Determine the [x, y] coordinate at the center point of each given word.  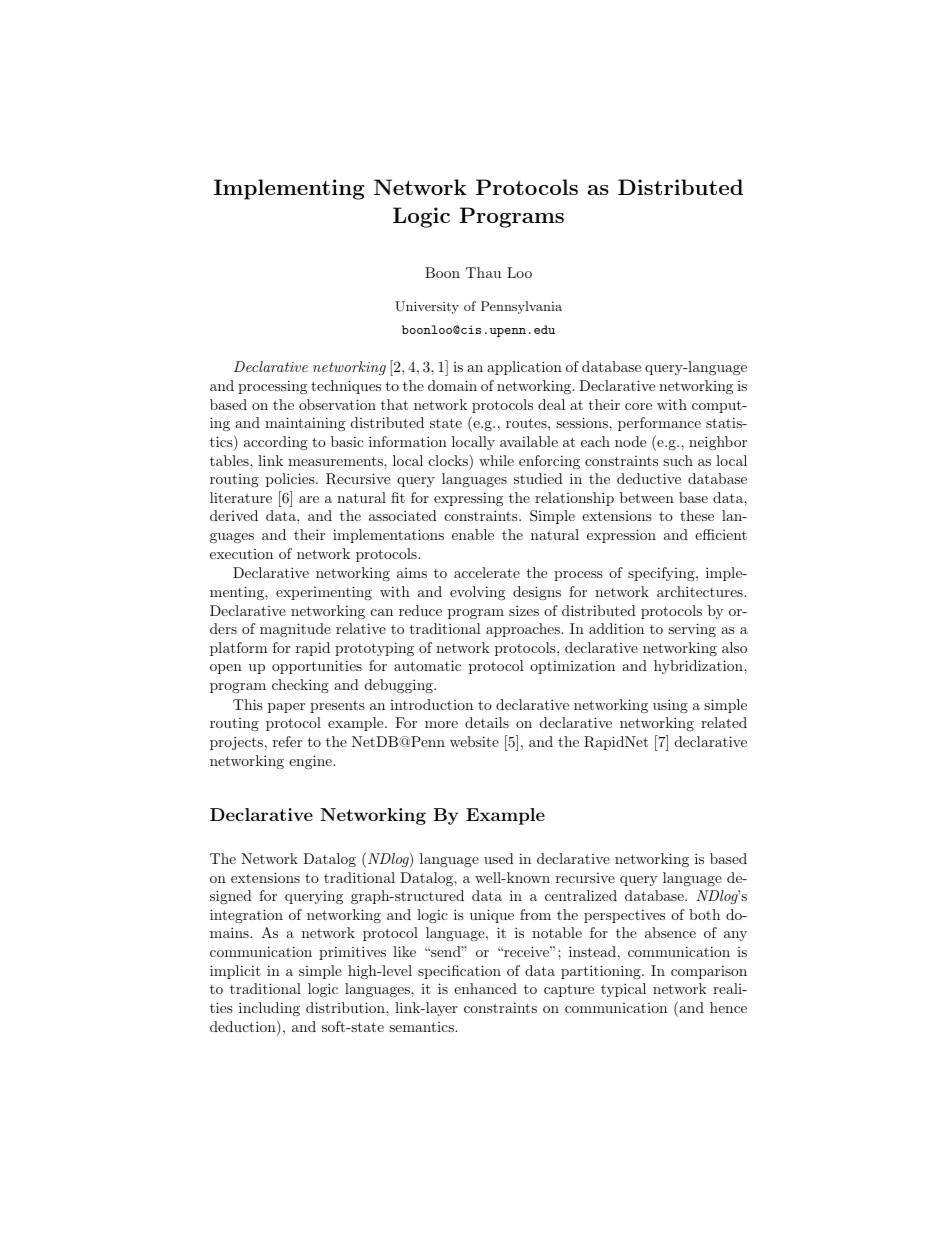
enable [473, 534]
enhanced [485, 988]
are [309, 499]
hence [728, 1007]
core [638, 406]
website [474, 741]
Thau [483, 272]
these [697, 515]
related [724, 722]
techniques [346, 387]
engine [311, 762]
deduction [244, 1028]
